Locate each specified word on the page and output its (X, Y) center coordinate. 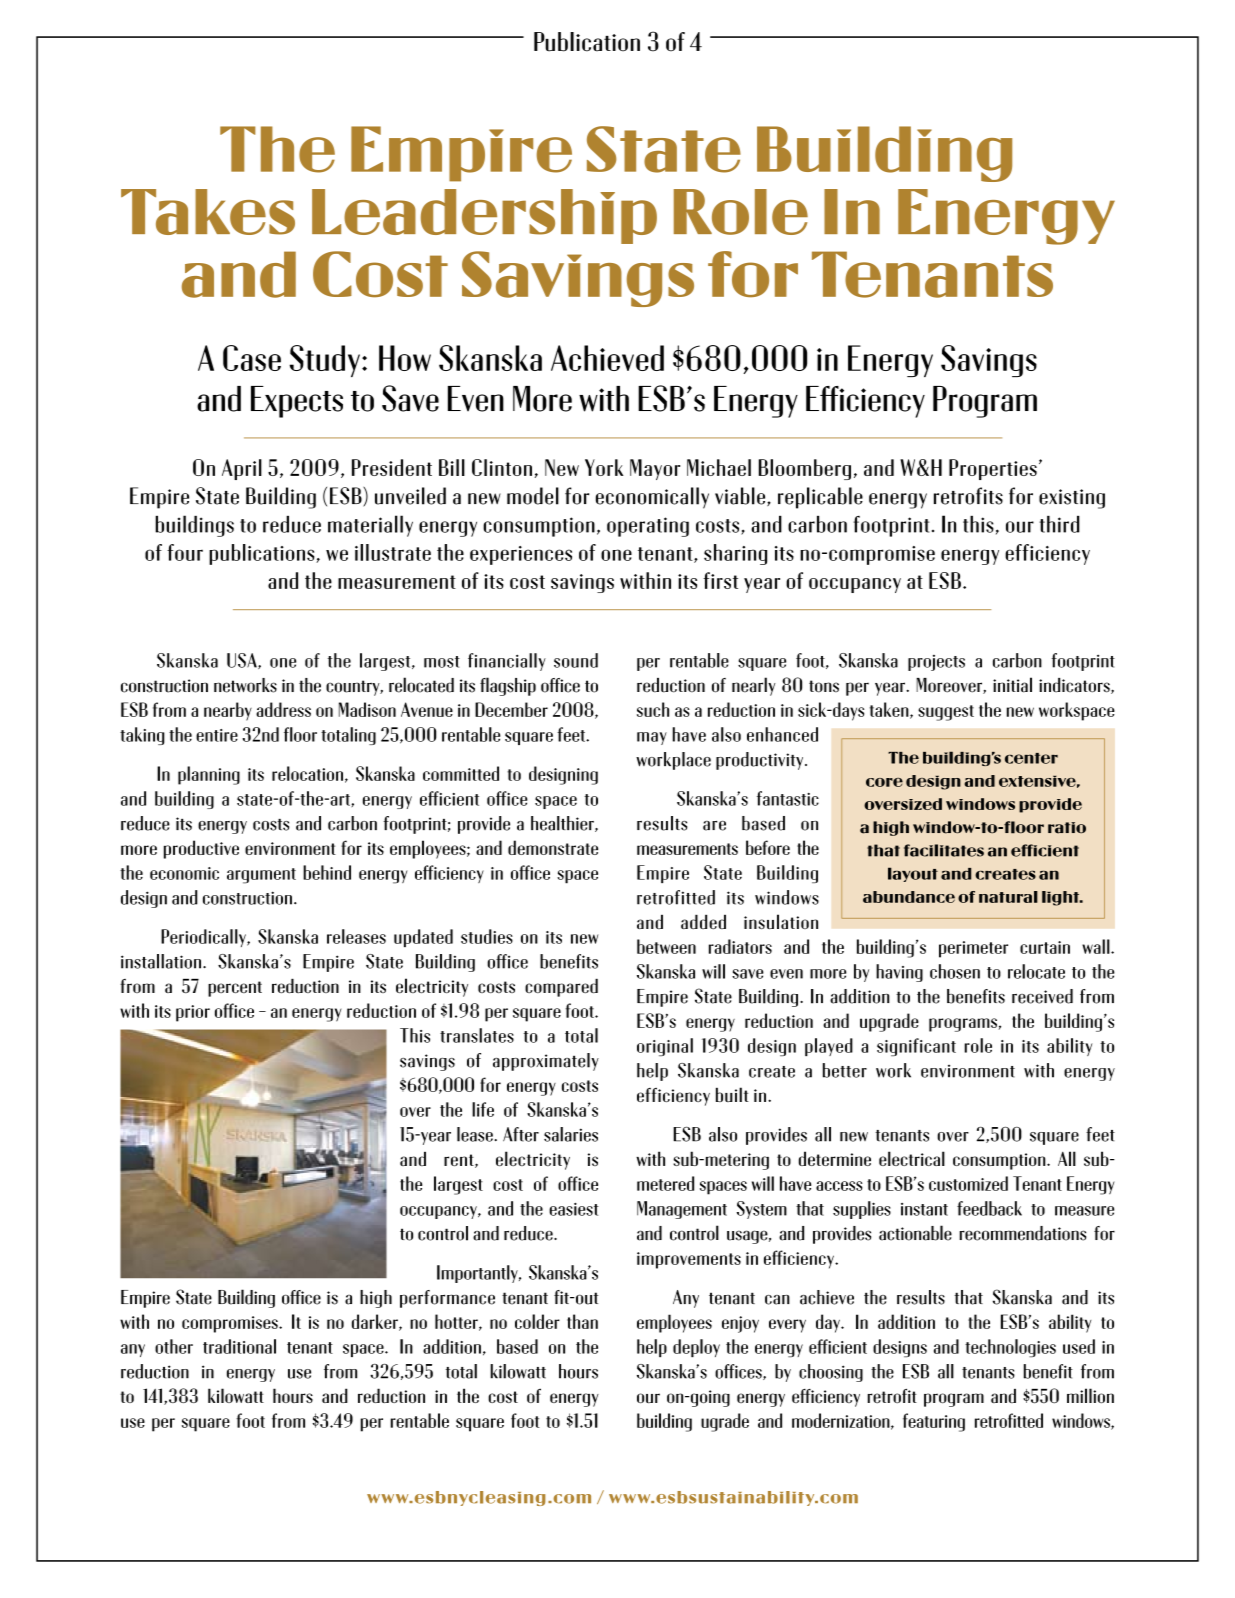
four (185, 552)
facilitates (944, 850)
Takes (208, 212)
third (1059, 524)
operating (648, 527)
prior (193, 1013)
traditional (239, 1346)
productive (201, 849)
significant (916, 1047)
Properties (993, 469)
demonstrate (553, 847)
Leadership (484, 216)
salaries (571, 1134)
